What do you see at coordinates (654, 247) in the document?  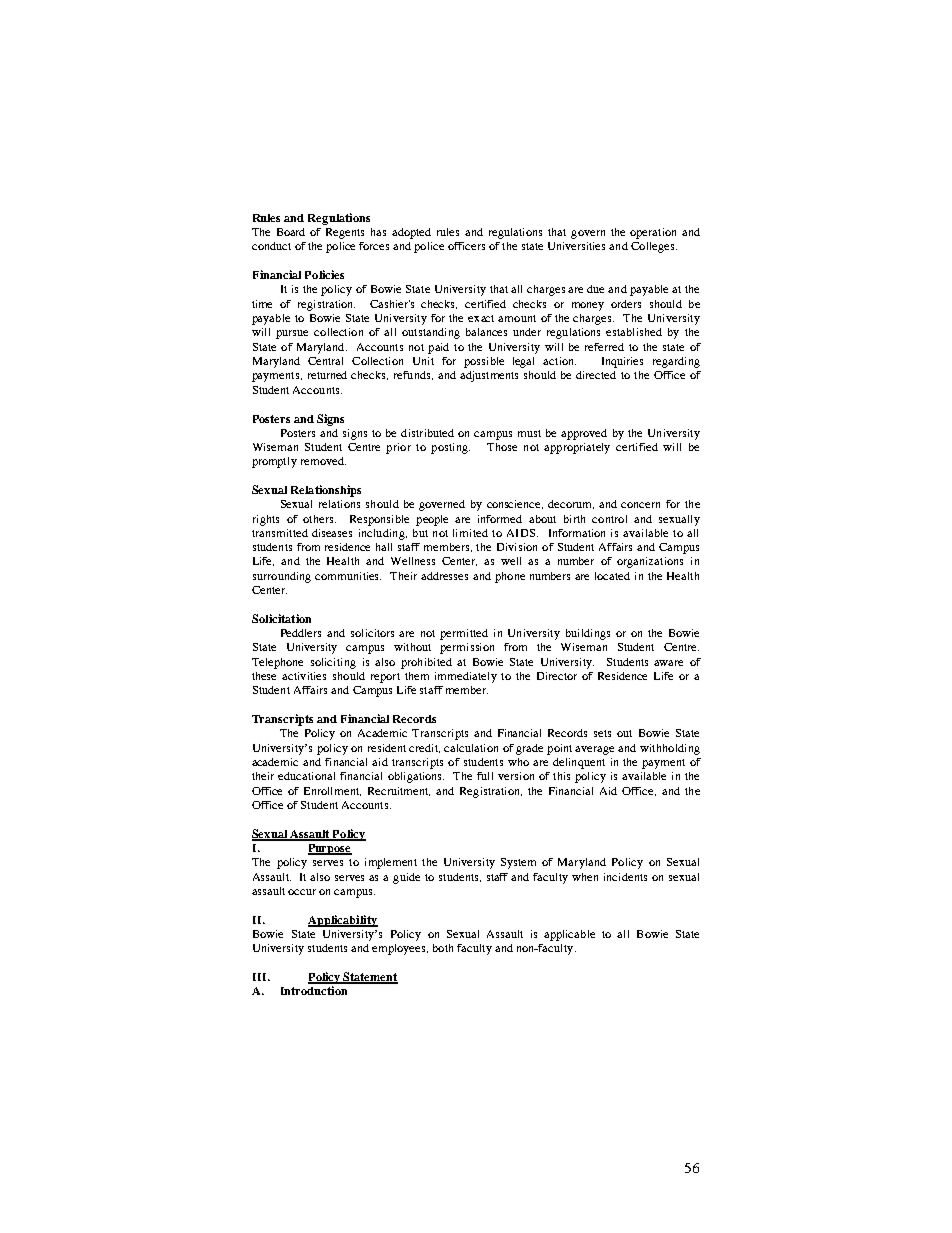 I see `Colleges` at bounding box center [654, 247].
